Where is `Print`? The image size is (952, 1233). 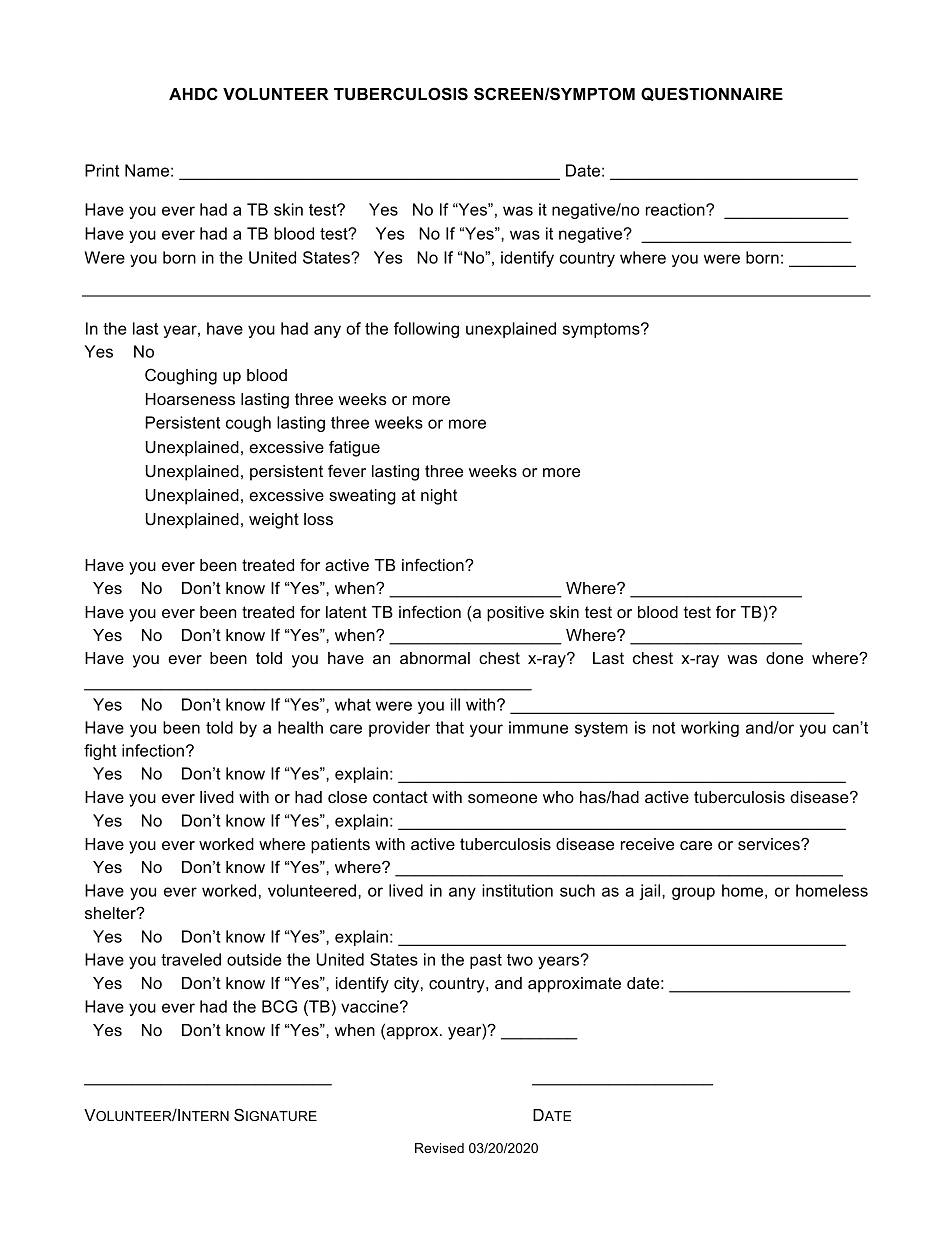
Print is located at coordinates (102, 170).
